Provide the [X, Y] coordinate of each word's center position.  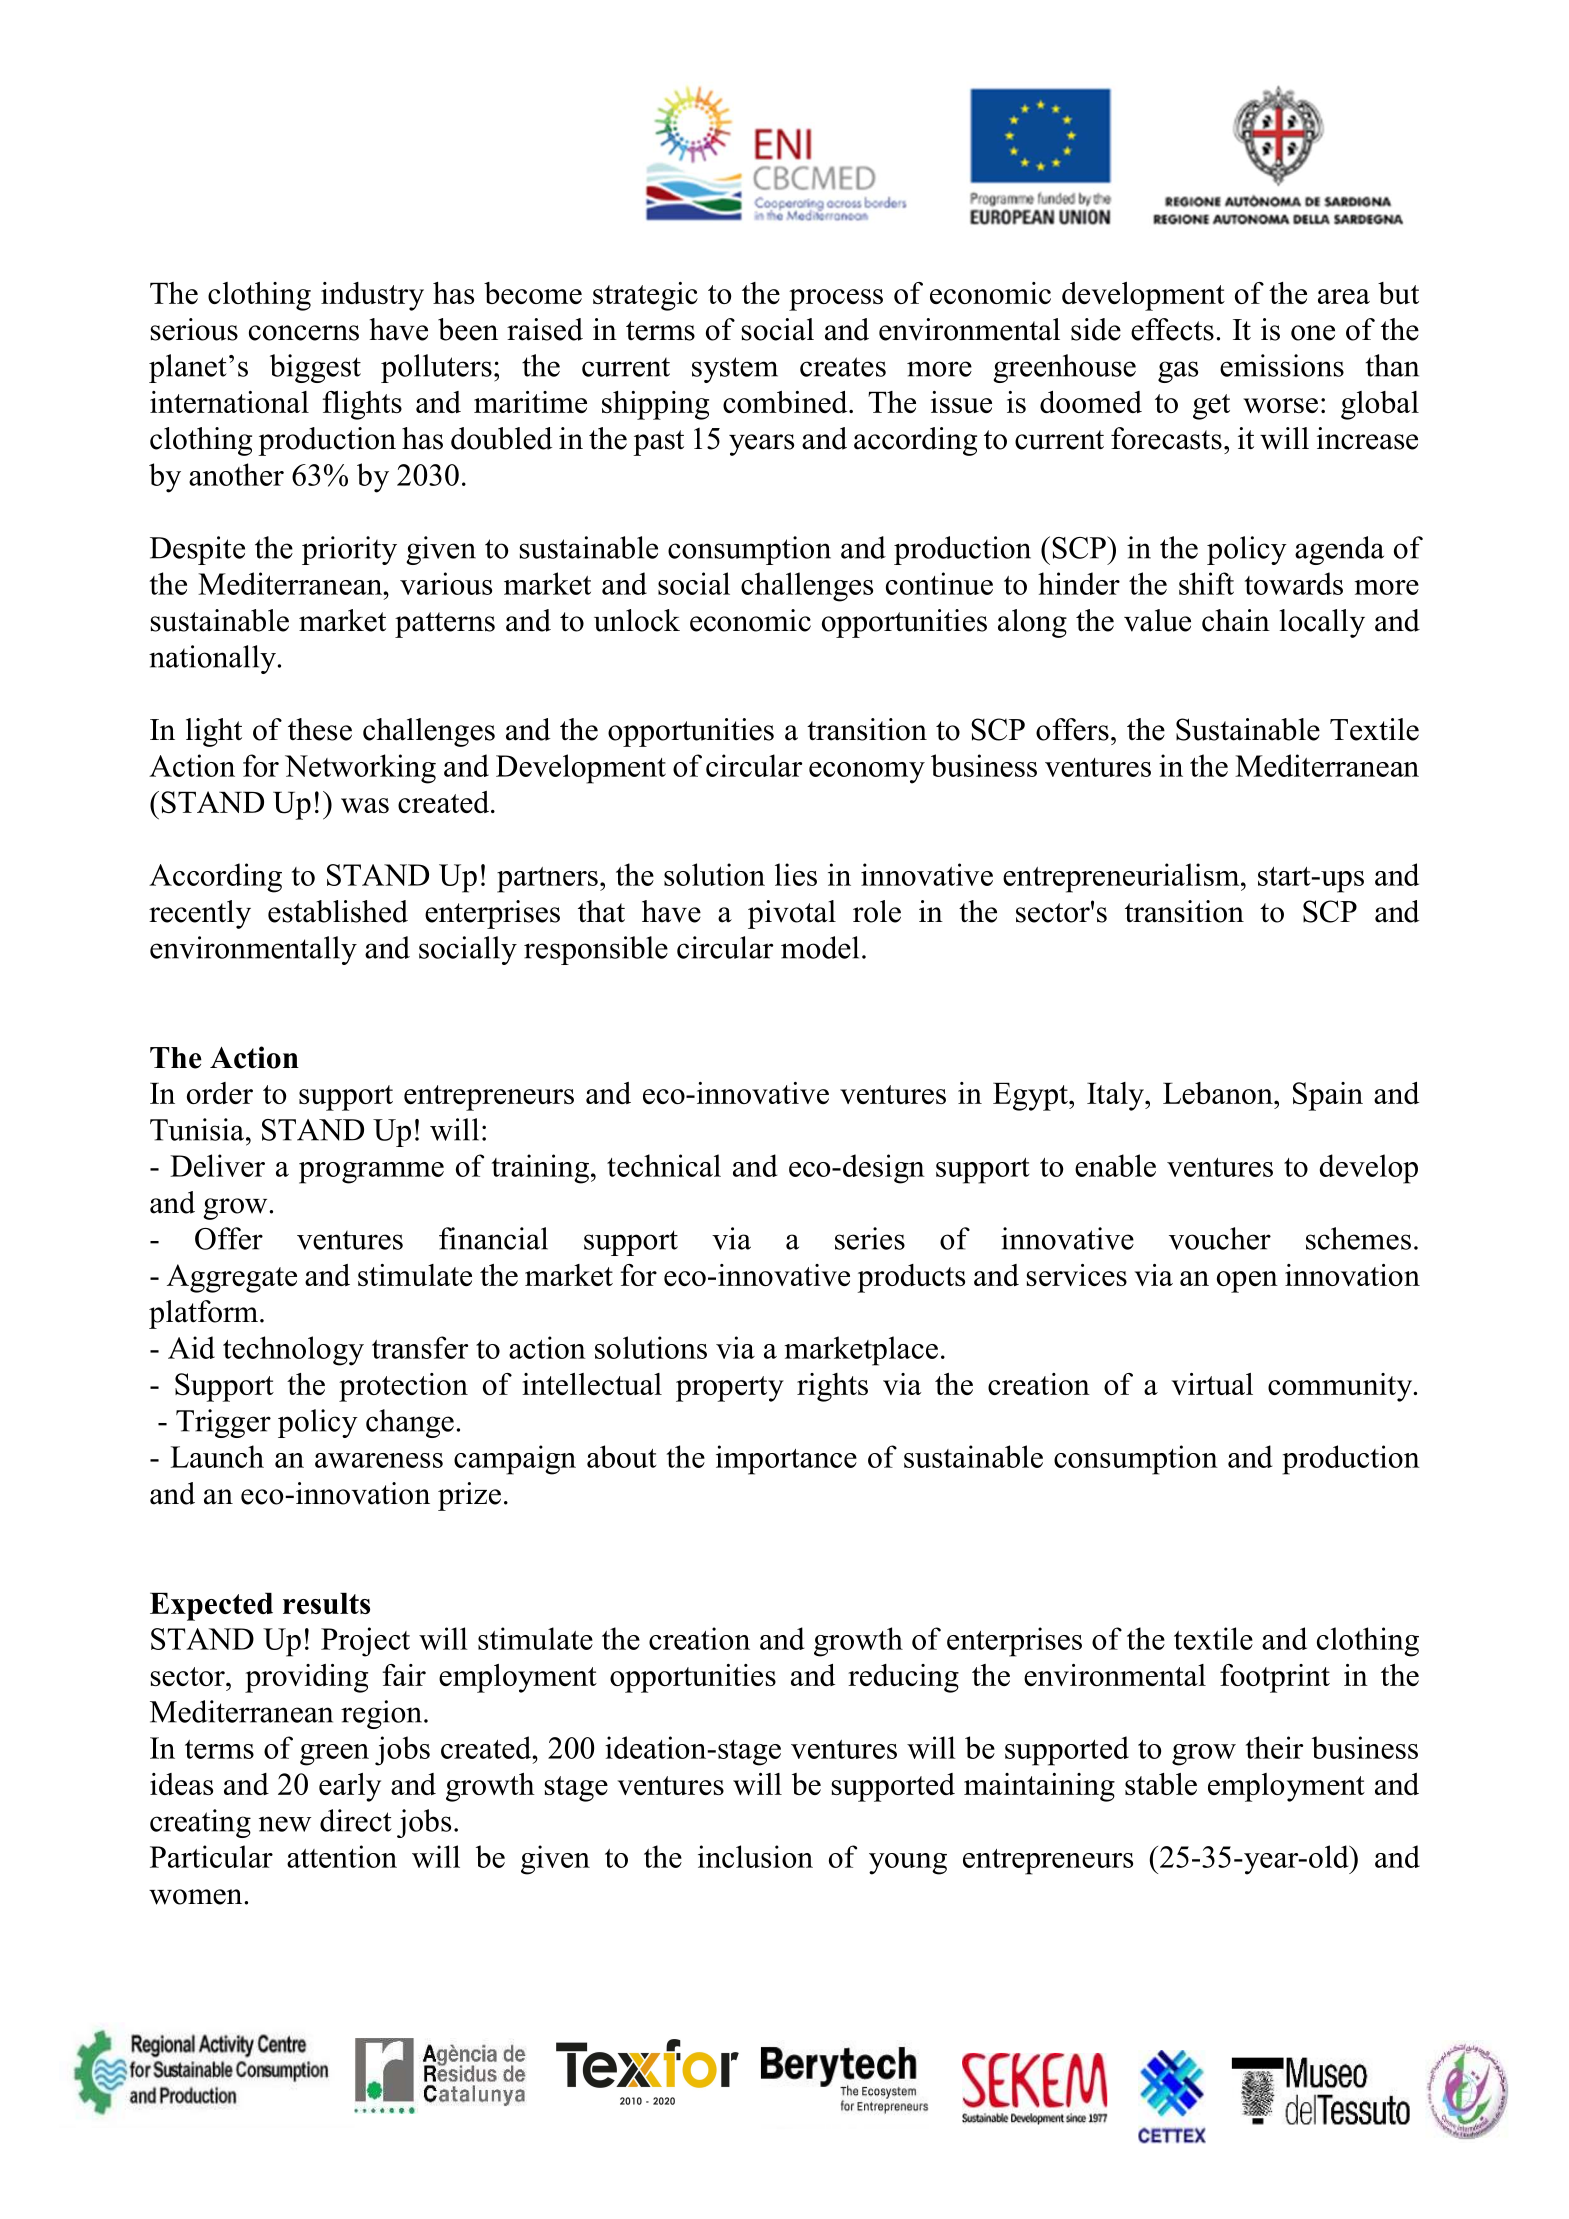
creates [843, 367]
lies [796, 874]
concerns [304, 333]
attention [342, 1856]
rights [832, 1387]
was [365, 805]
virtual [1212, 1384]
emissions [1282, 365]
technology [293, 1351]
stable [1161, 1784]
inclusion [755, 1856]
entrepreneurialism [1122, 878]
